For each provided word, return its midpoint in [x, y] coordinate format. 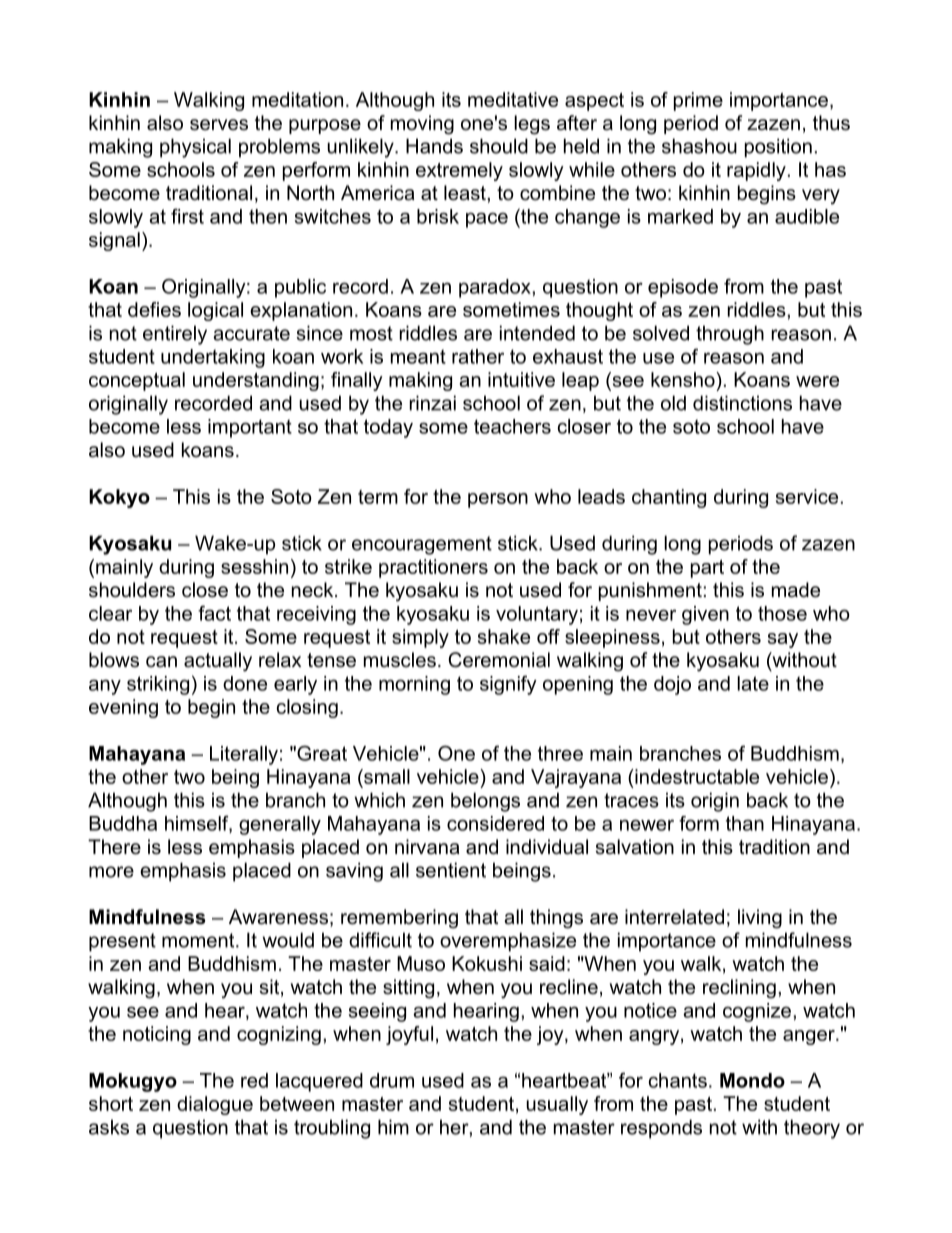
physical [195, 148]
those [782, 613]
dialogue [215, 1105]
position [778, 148]
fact [214, 613]
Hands [434, 146]
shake [504, 636]
